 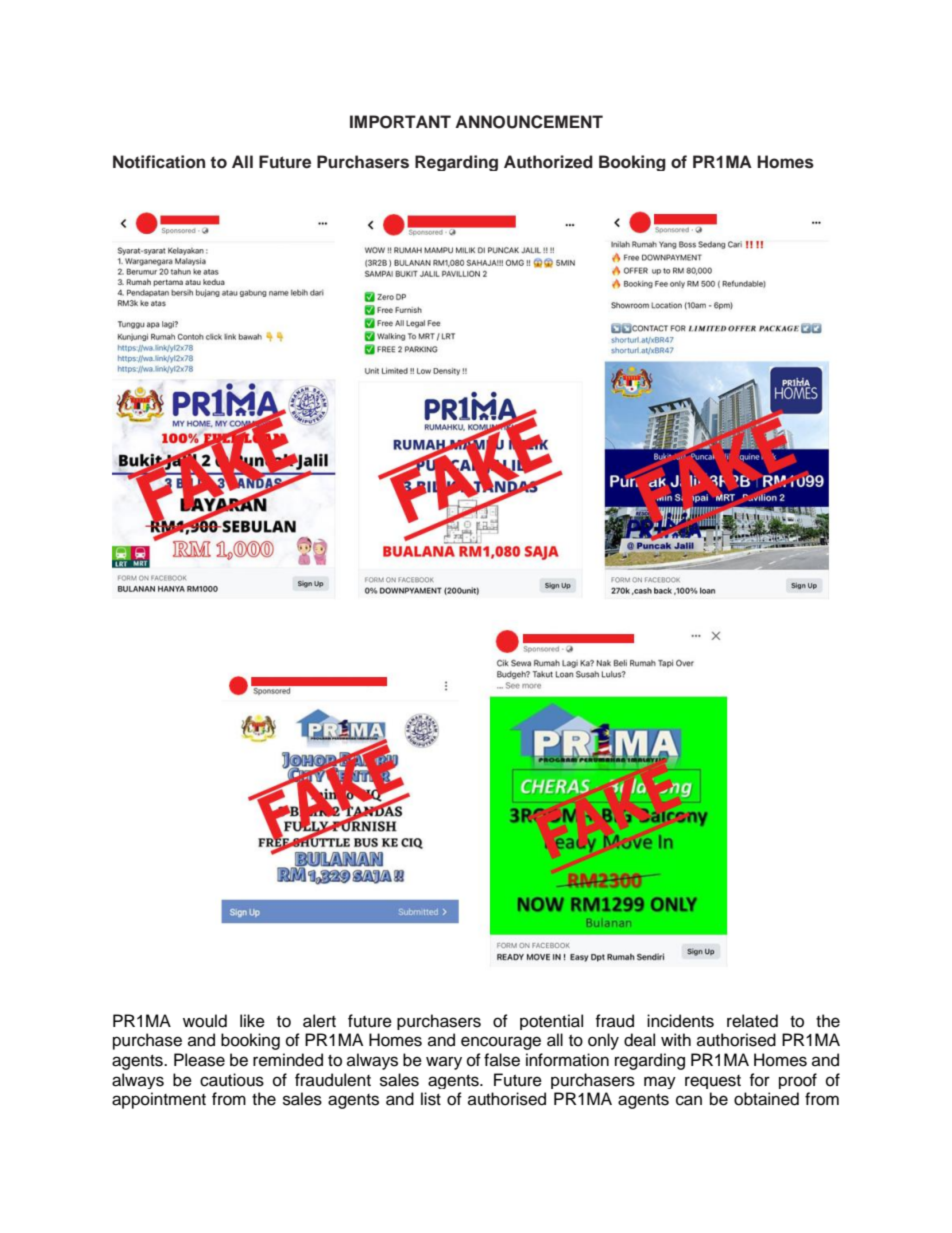 I want to click on request, so click(x=713, y=1082).
